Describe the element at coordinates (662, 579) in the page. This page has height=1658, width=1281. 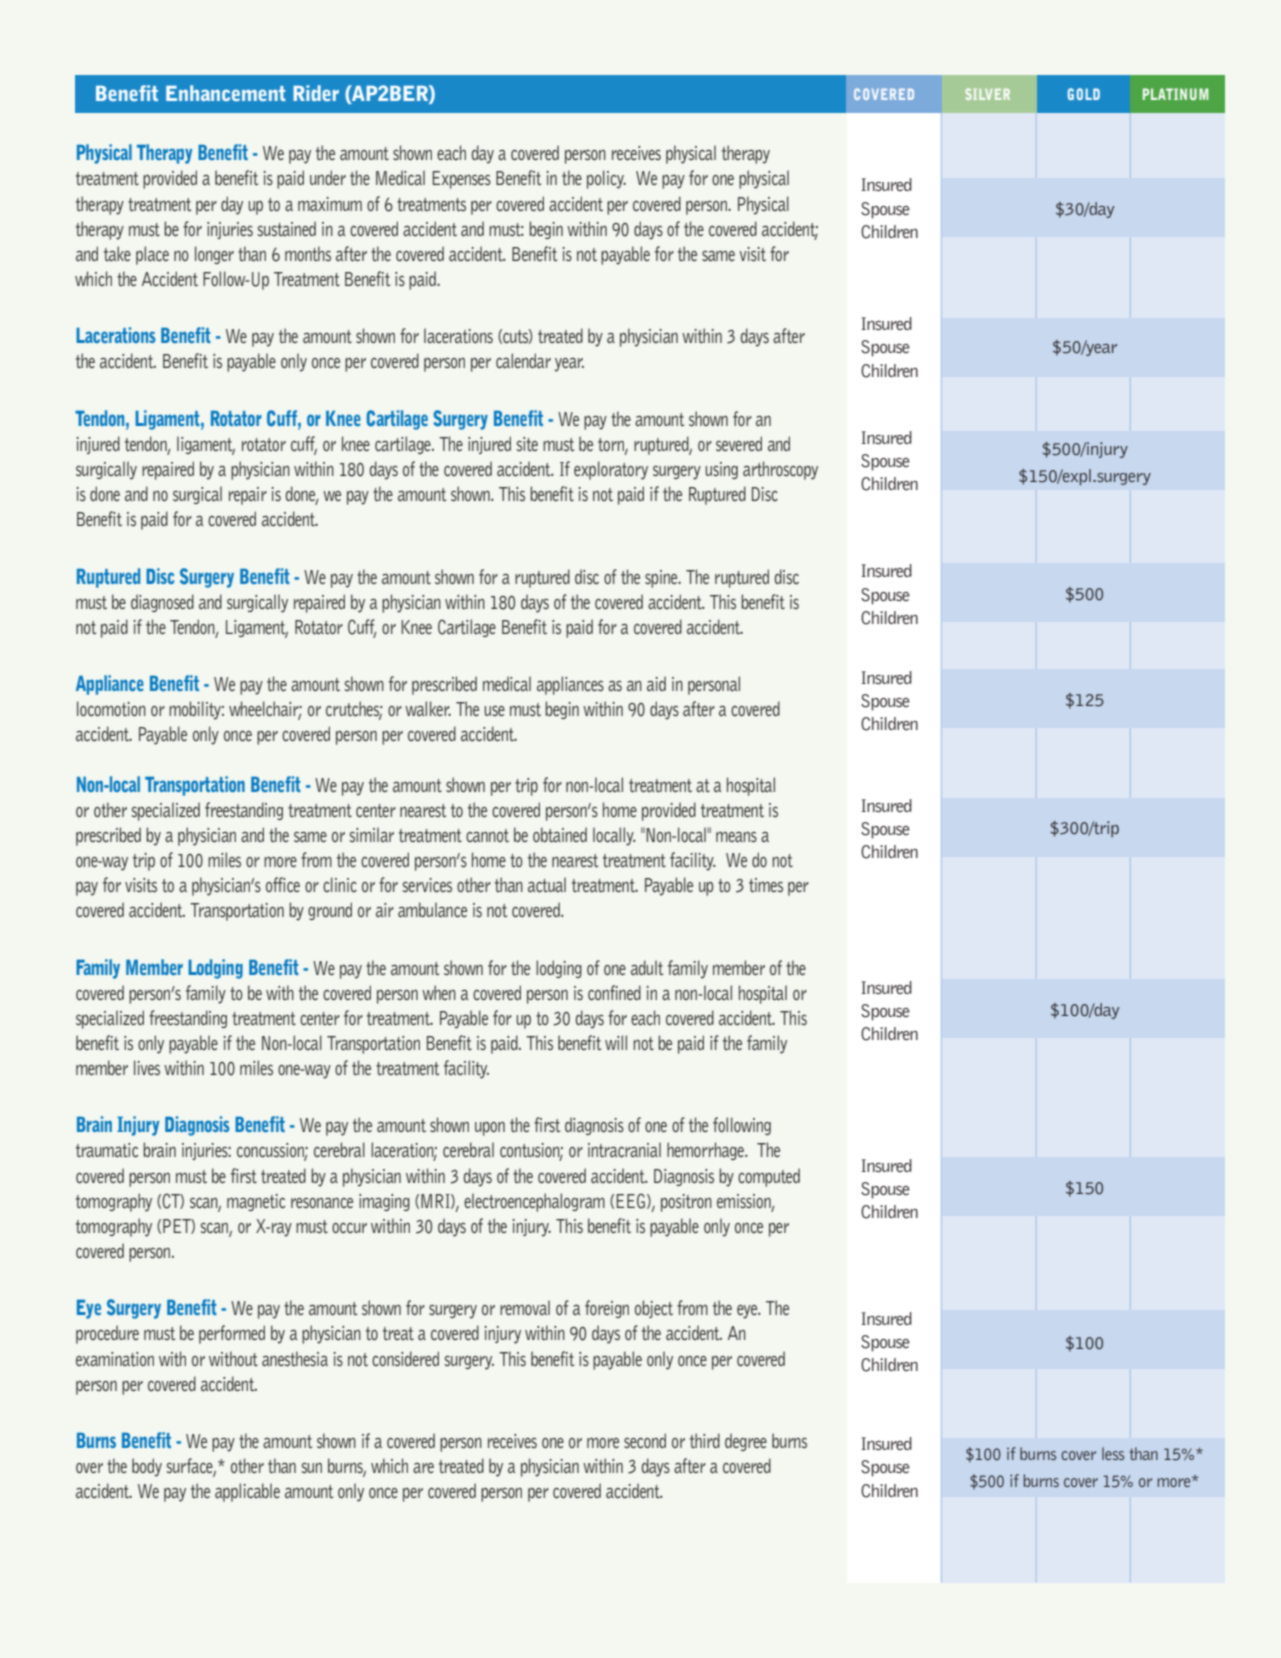
I see `spine` at that location.
